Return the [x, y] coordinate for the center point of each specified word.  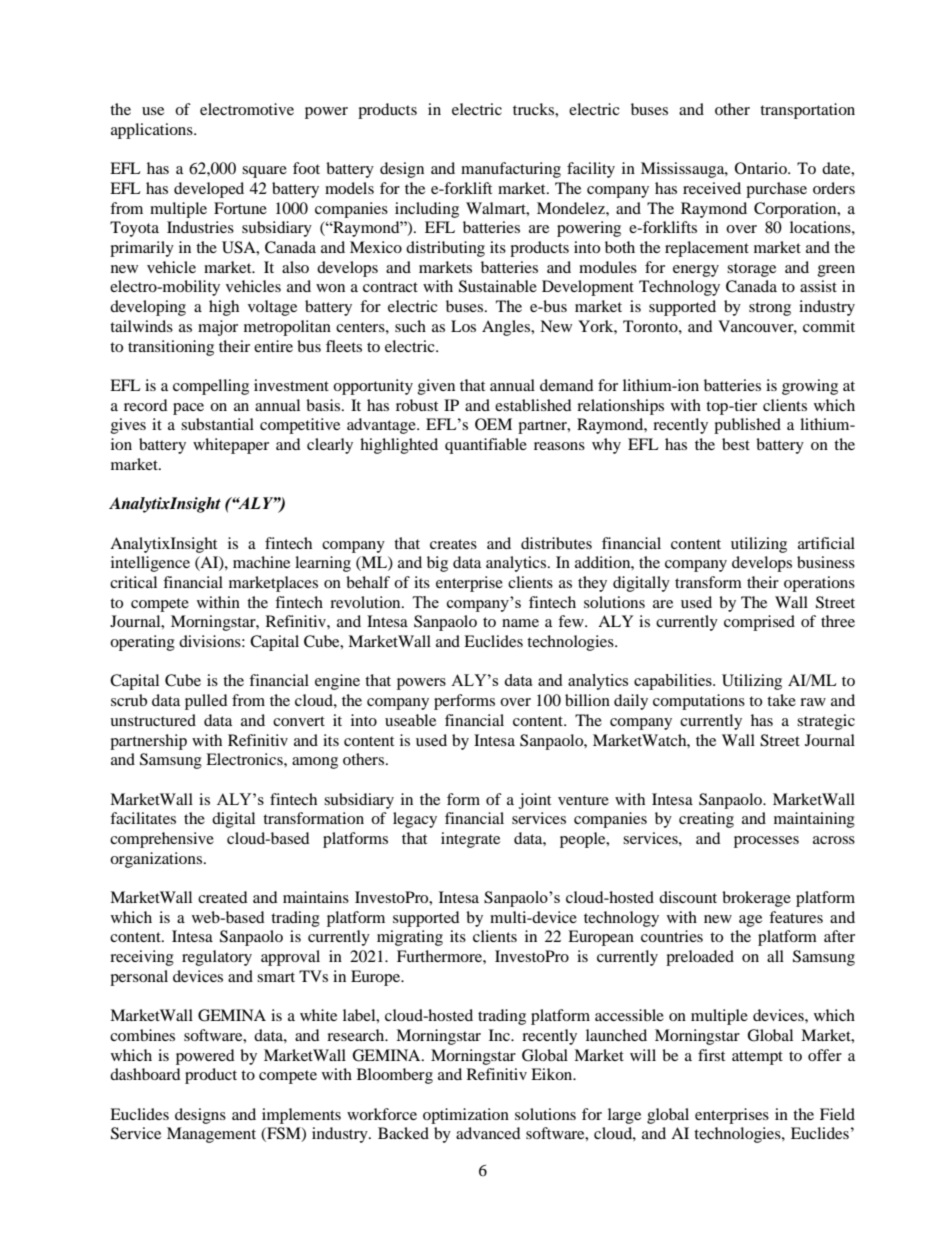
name [520, 623]
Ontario [762, 168]
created [223, 897]
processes [766, 842]
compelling [211, 387]
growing [810, 387]
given [436, 387]
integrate [470, 840]
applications [153, 131]
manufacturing [511, 170]
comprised [759, 623]
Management [211, 1135]
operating [142, 643]
